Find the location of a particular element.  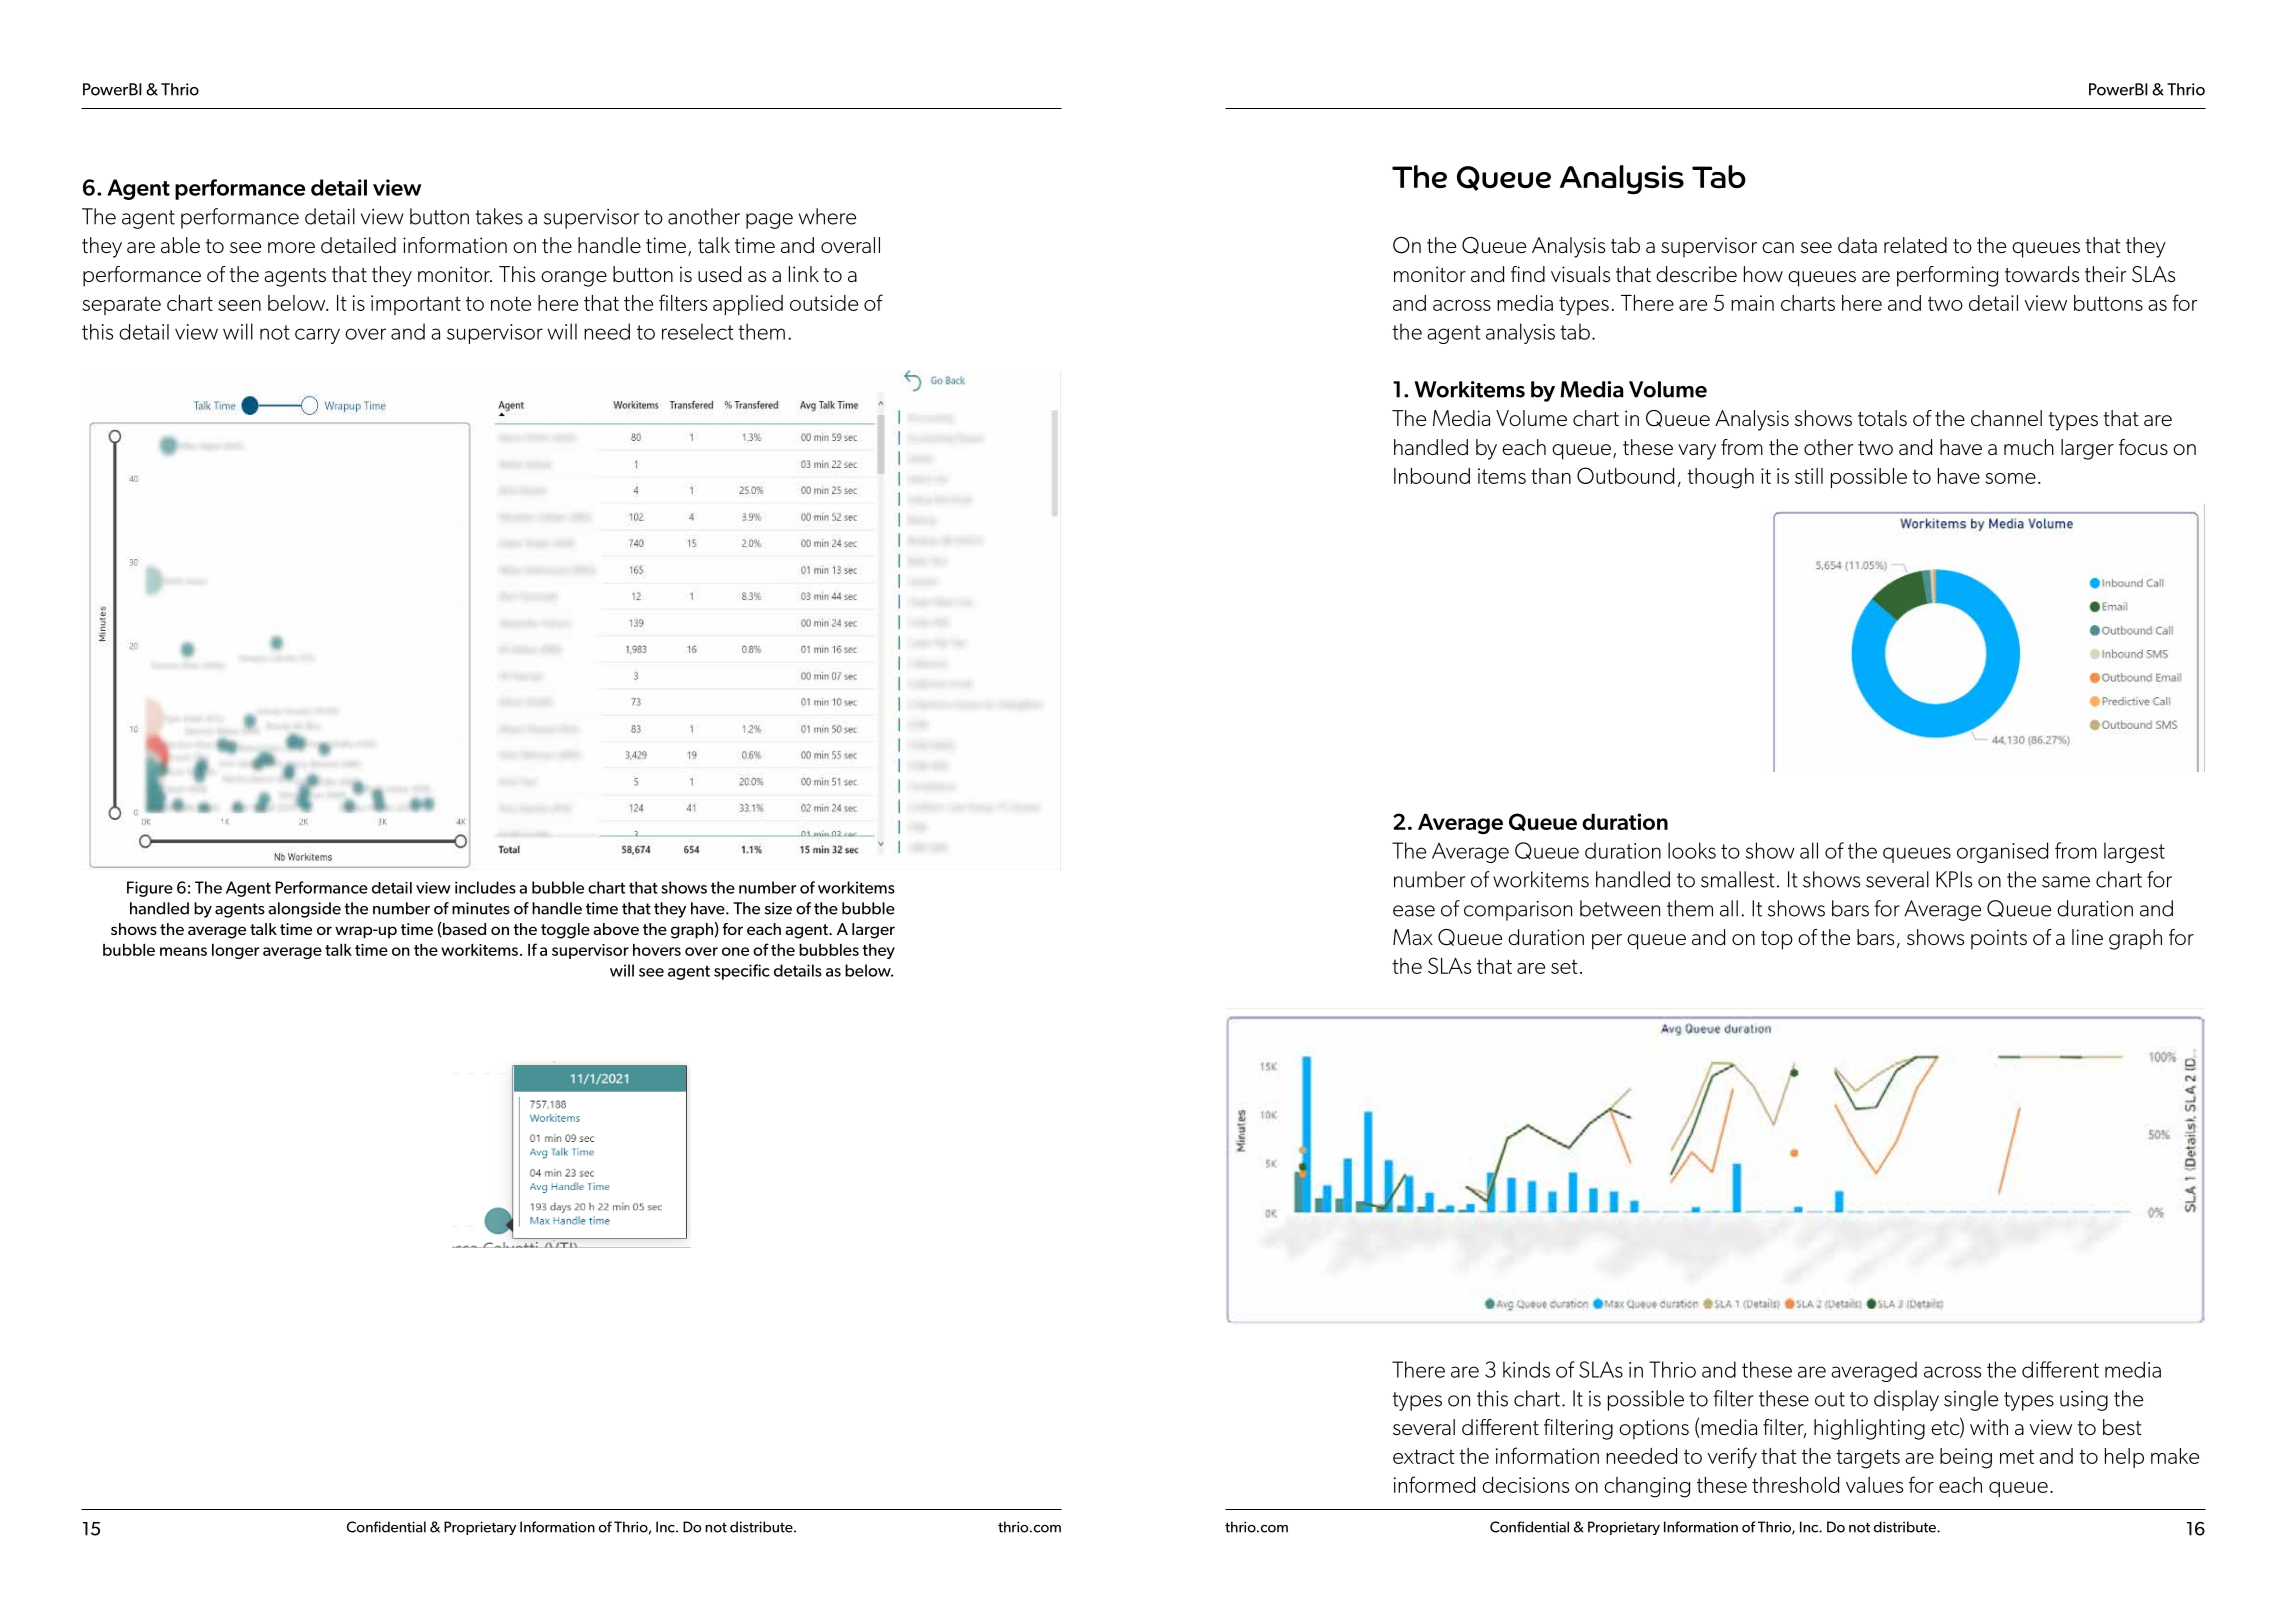

being is located at coordinates (1966, 1458).
